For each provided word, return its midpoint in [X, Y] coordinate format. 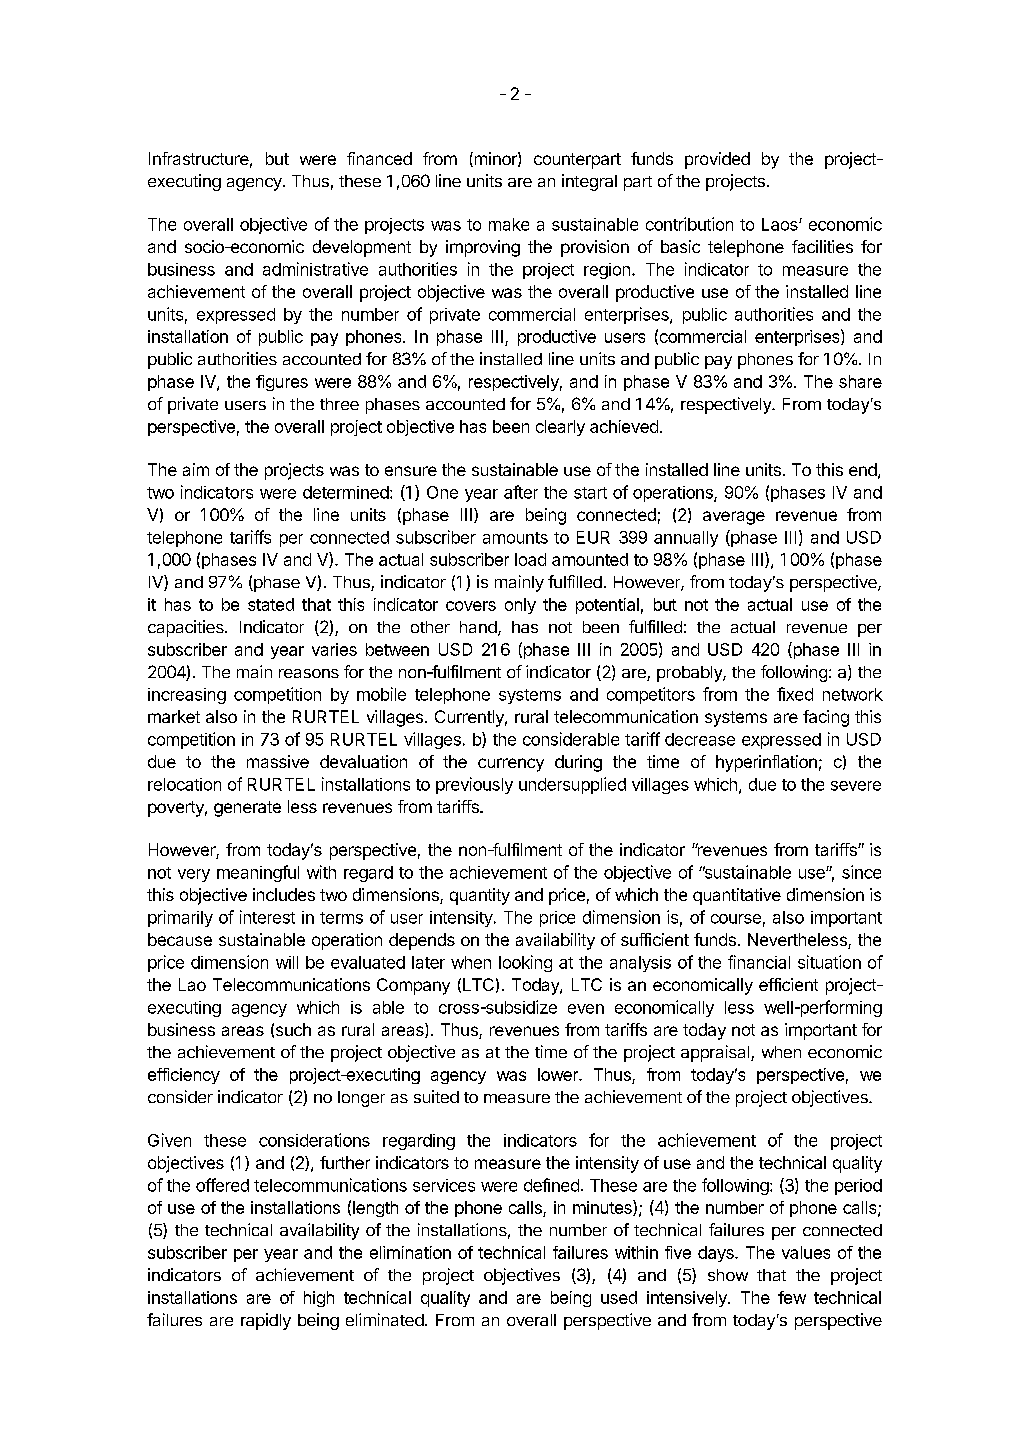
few [792, 1297]
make [509, 224]
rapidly [266, 1321]
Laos [781, 224]
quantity [480, 896]
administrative [315, 269]
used [619, 1297]
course [736, 919]
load [530, 559]
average [734, 518]
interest [267, 917]
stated [271, 604]
